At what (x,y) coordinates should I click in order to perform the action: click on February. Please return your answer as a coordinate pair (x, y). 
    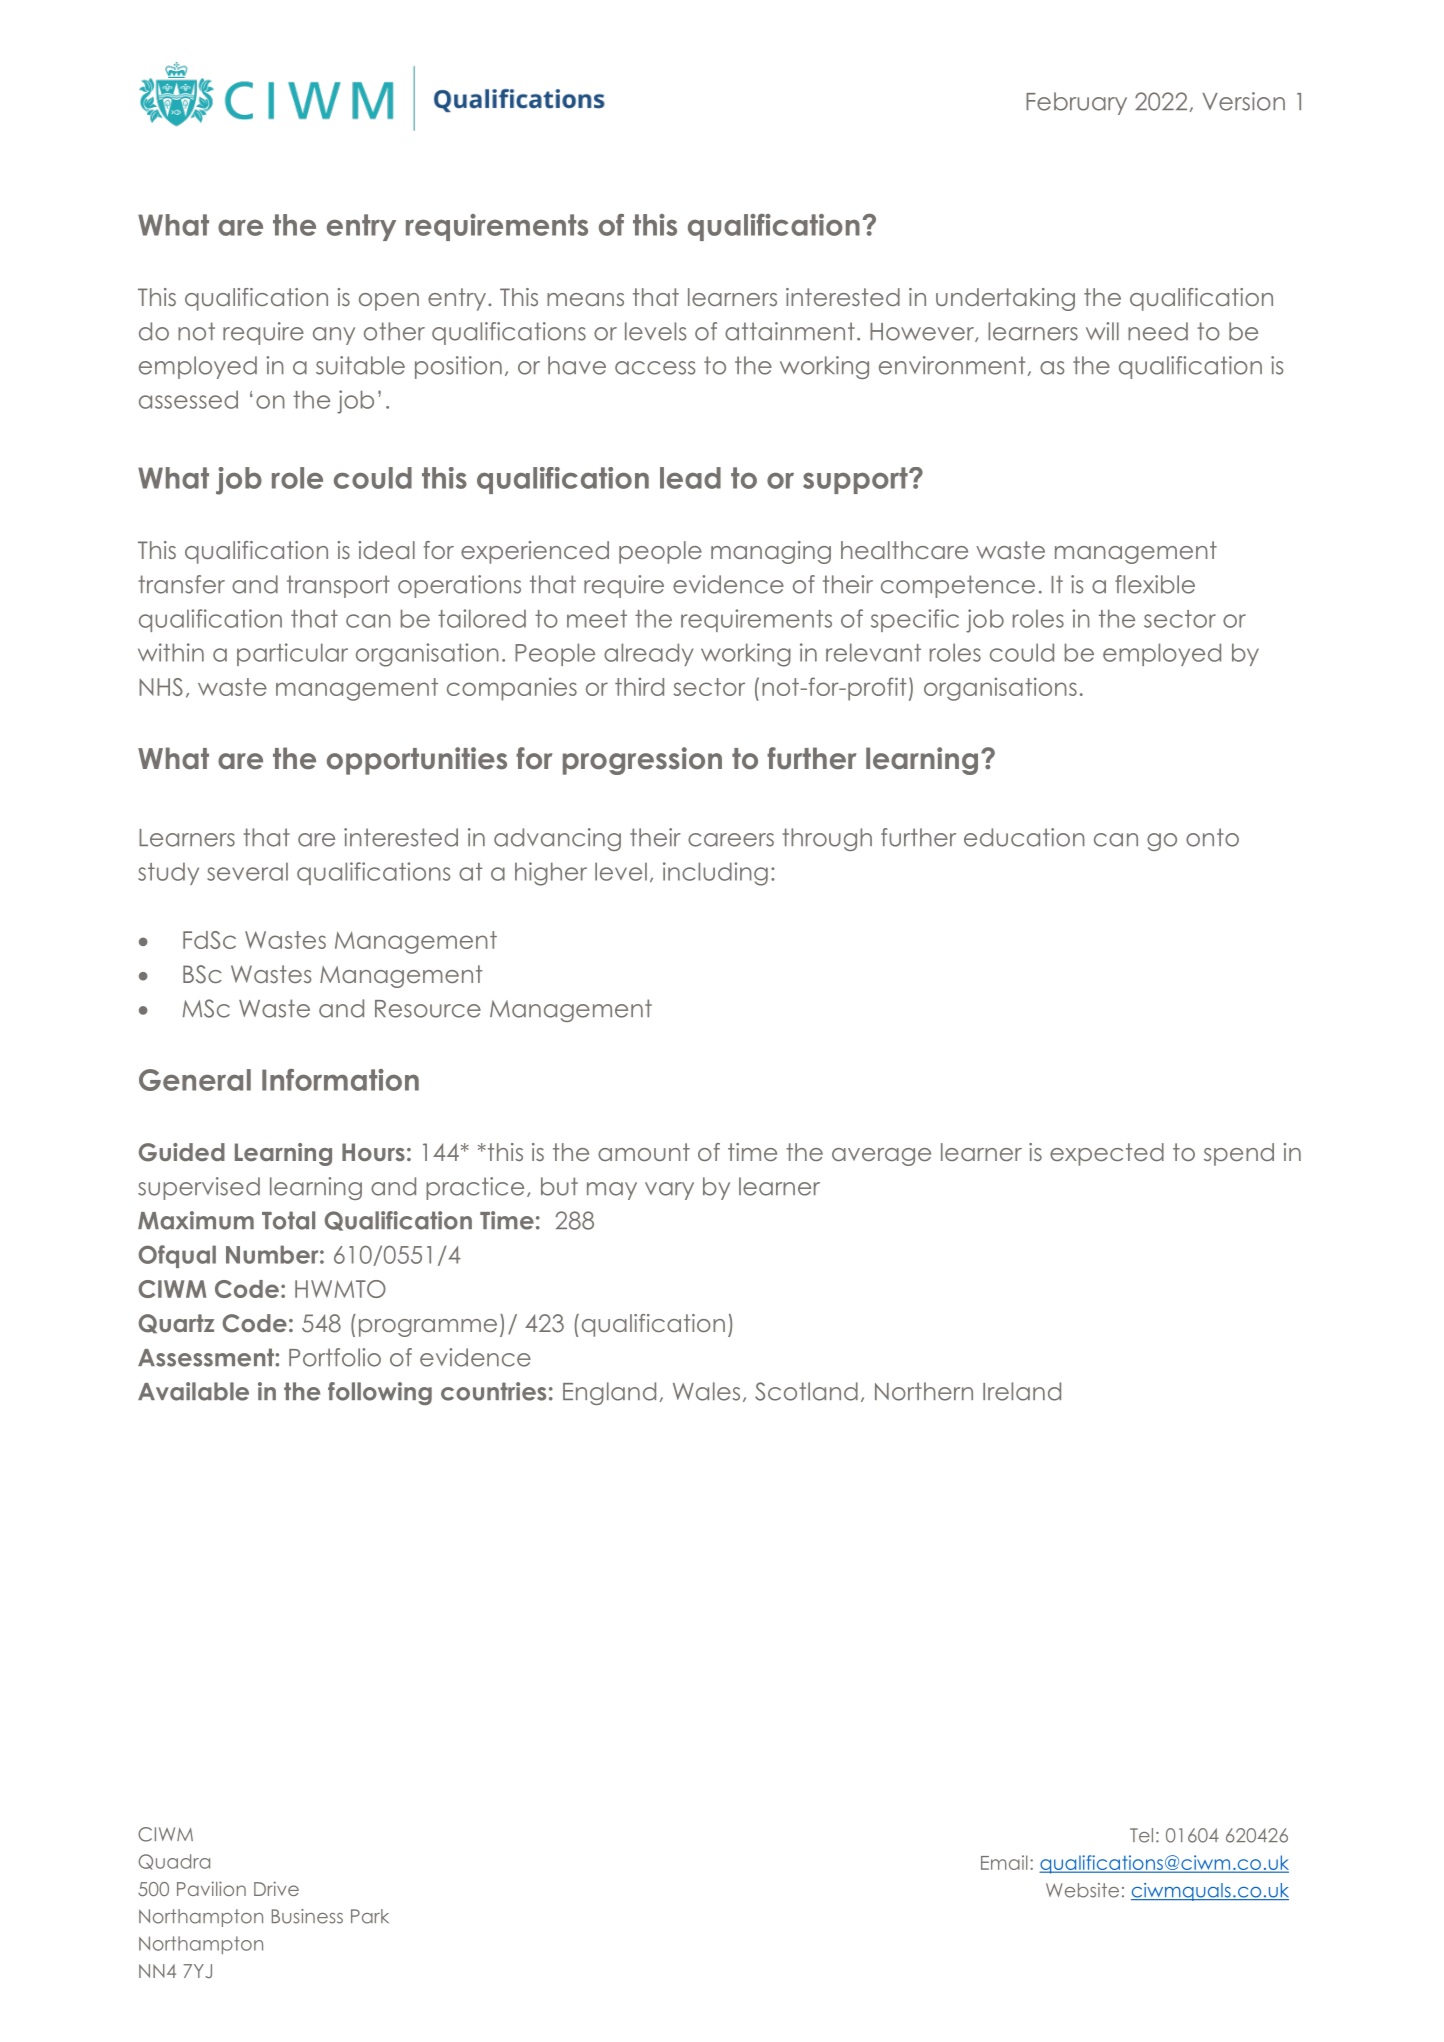
    Looking at the image, I should click on (1076, 103).
